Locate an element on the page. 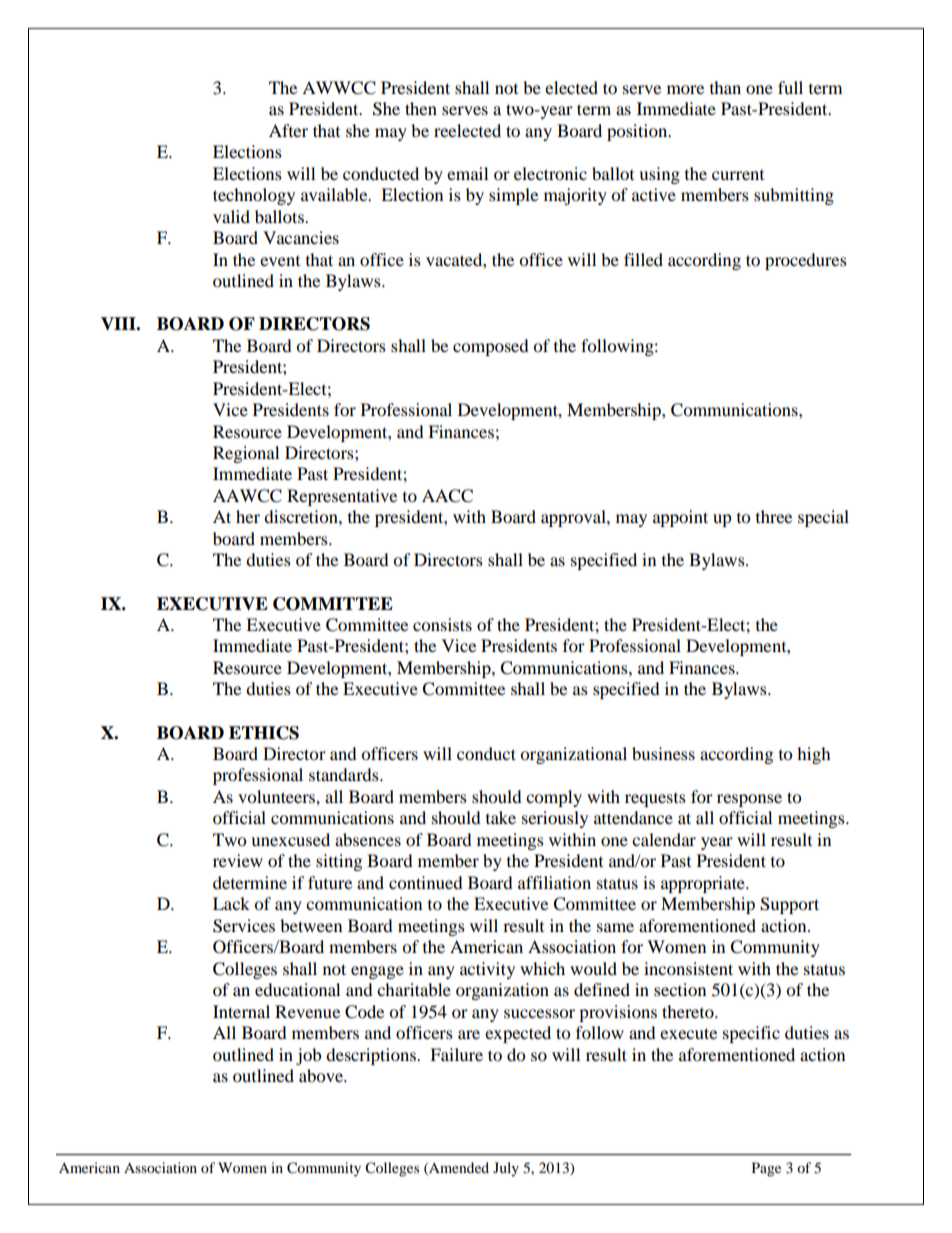 The image size is (952, 1233). Regional is located at coordinates (246, 454).
